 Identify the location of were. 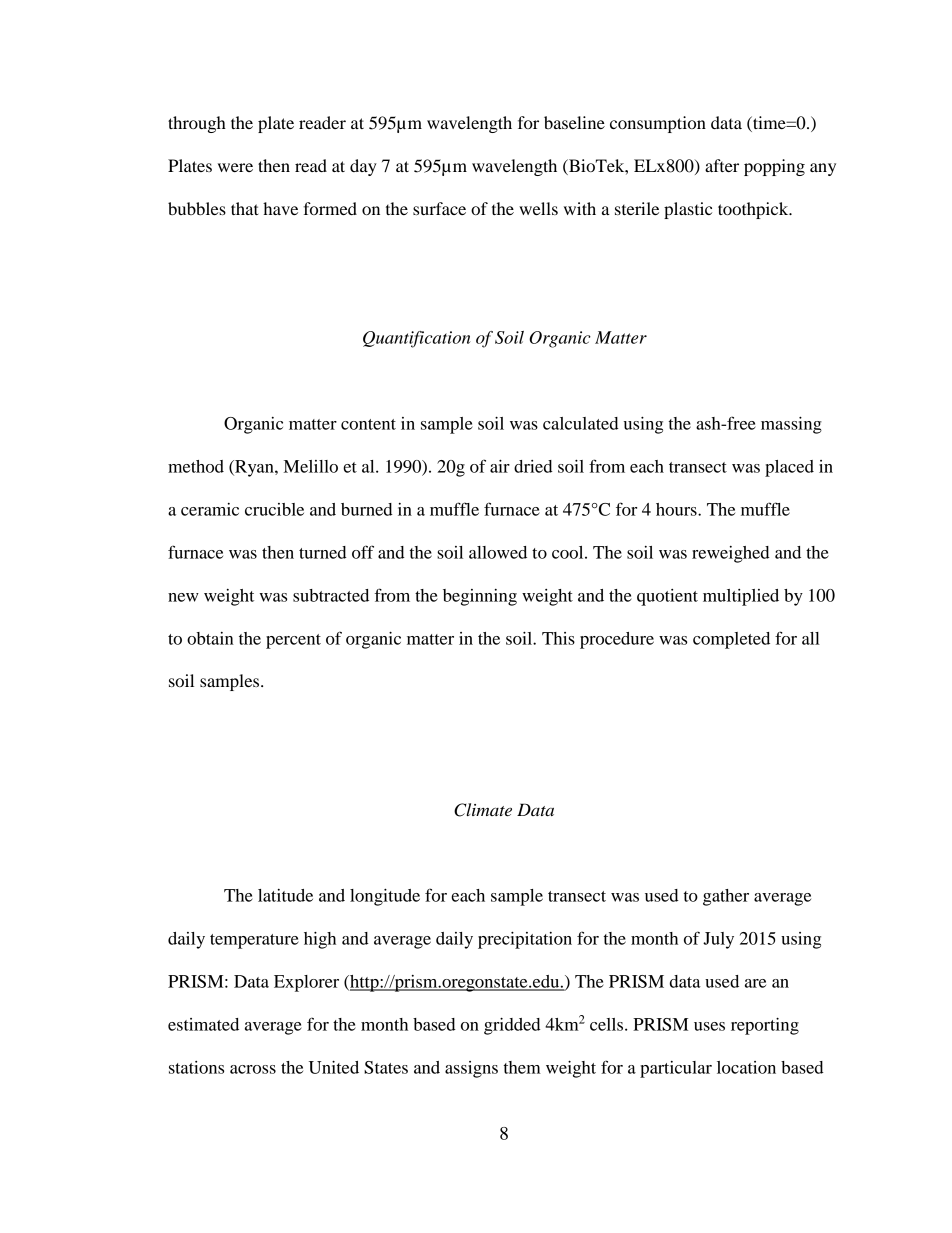
(235, 167).
